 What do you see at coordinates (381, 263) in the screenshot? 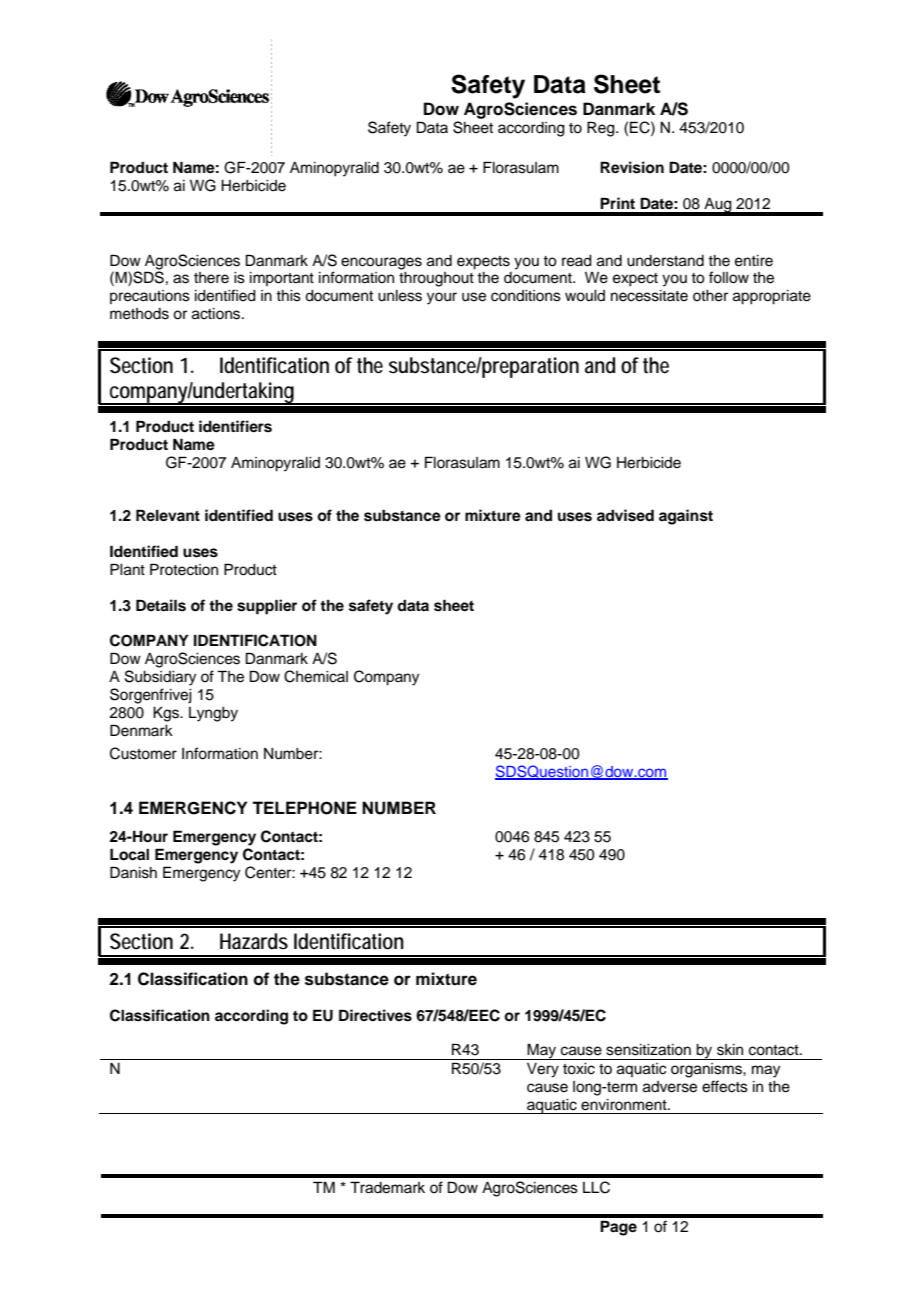
I see `encourages` at bounding box center [381, 263].
